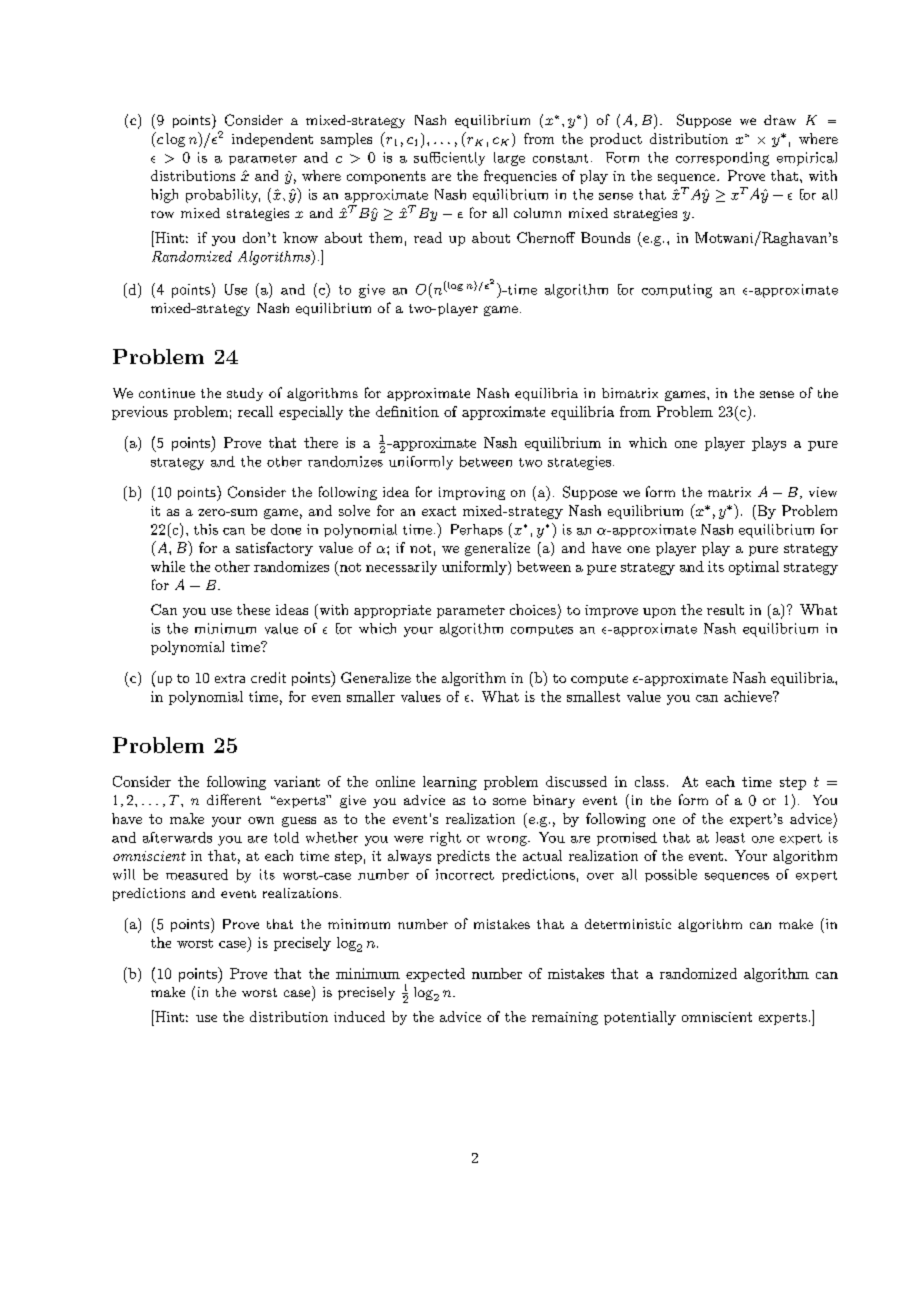  What do you see at coordinates (272, 140) in the screenshot?
I see `independent` at bounding box center [272, 140].
